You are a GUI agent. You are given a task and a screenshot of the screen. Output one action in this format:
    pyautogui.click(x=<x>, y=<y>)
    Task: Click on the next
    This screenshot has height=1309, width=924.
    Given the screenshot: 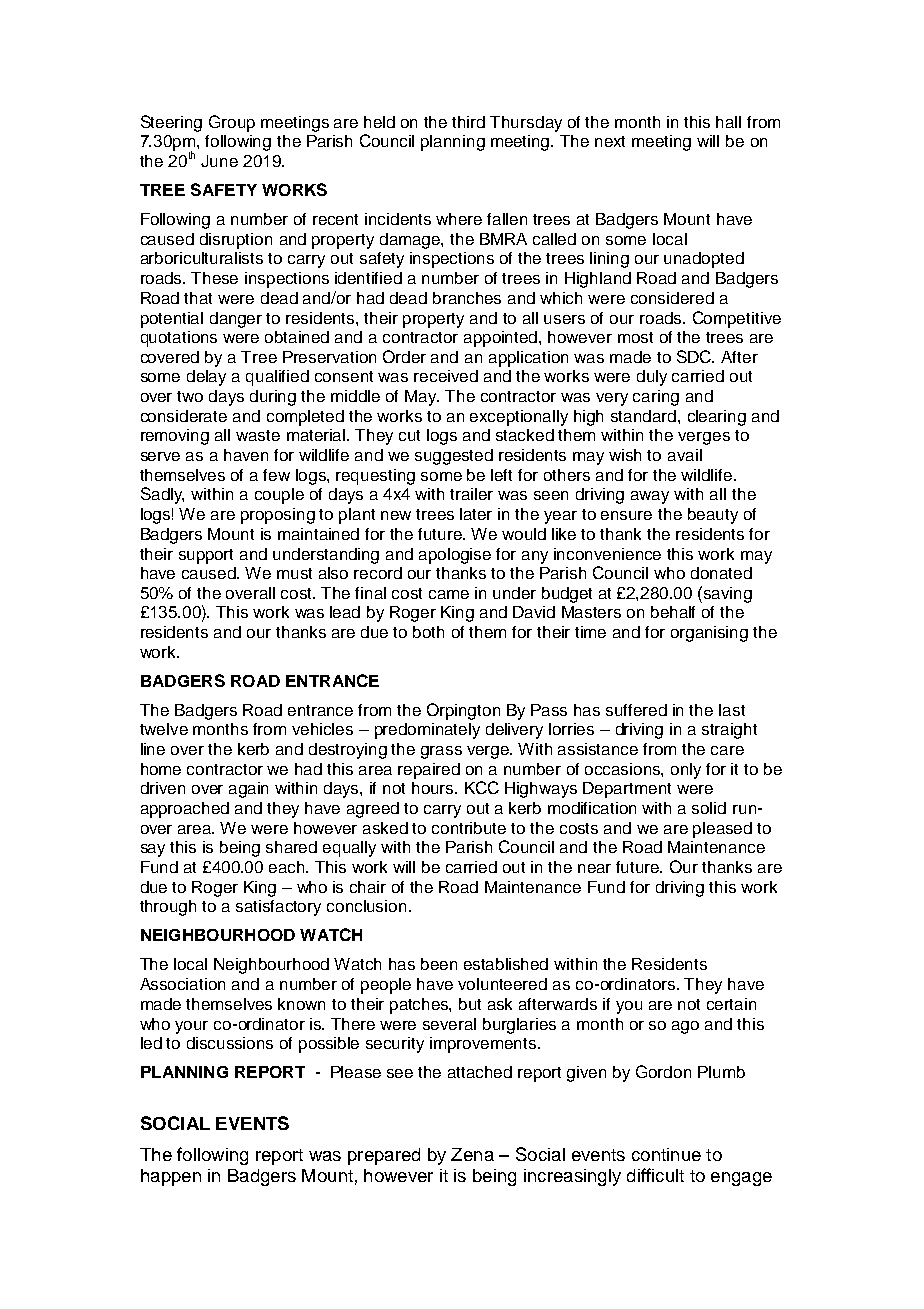 What is the action you would take?
    pyautogui.click(x=610, y=141)
